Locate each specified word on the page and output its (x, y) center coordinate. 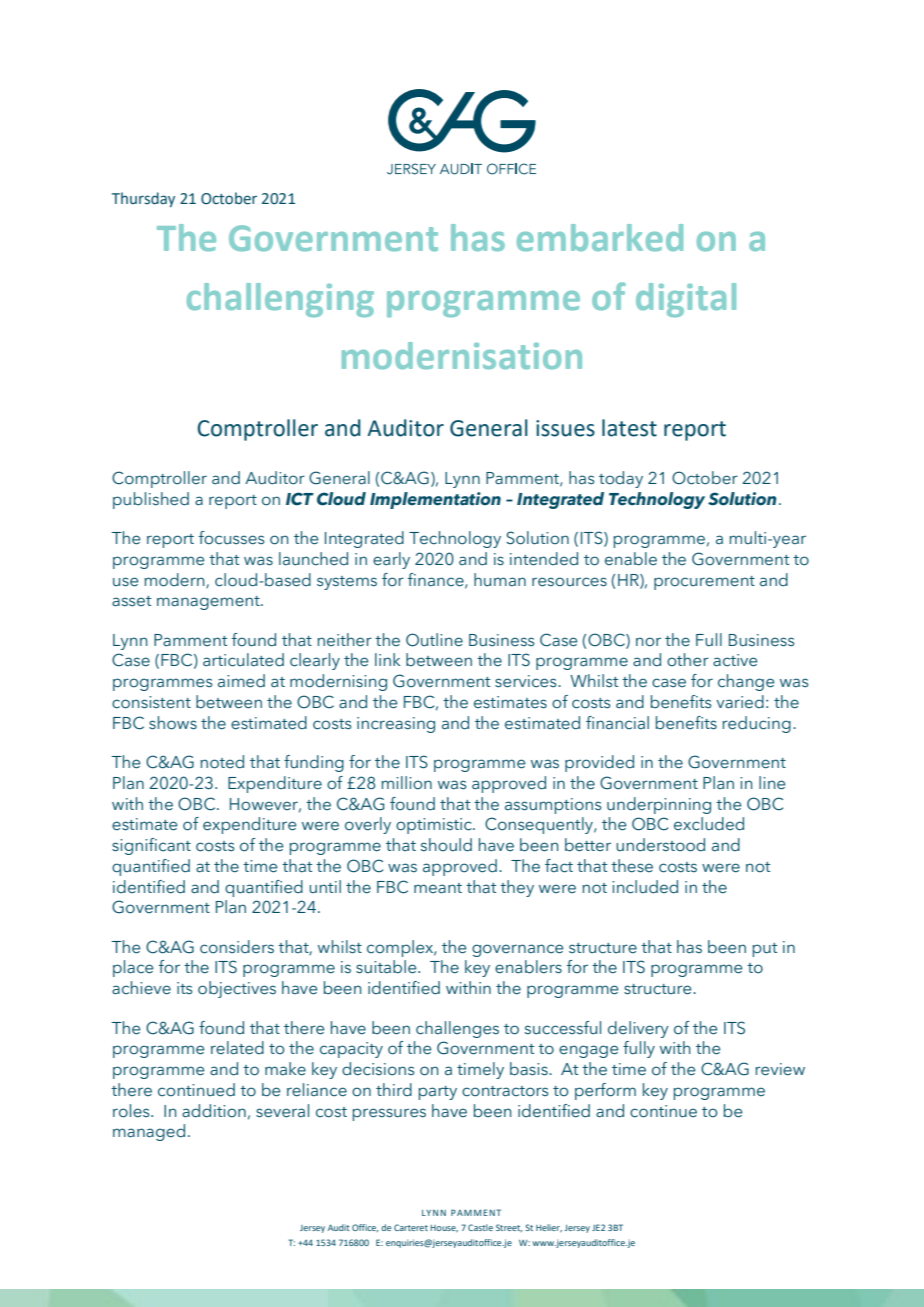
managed (149, 1132)
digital (686, 300)
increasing (396, 725)
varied (740, 702)
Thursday (143, 199)
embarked (600, 237)
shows (173, 723)
